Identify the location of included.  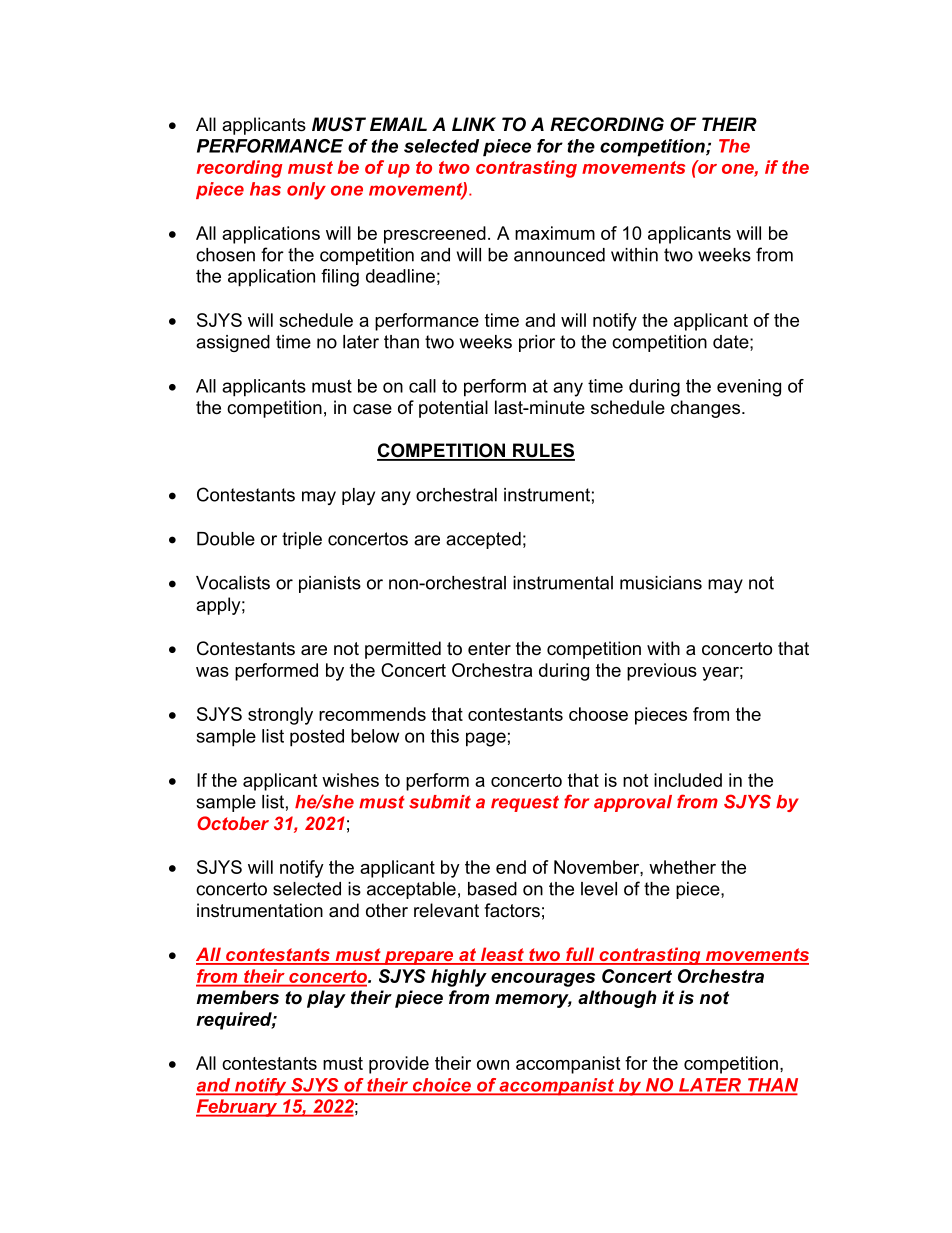
(688, 780).
